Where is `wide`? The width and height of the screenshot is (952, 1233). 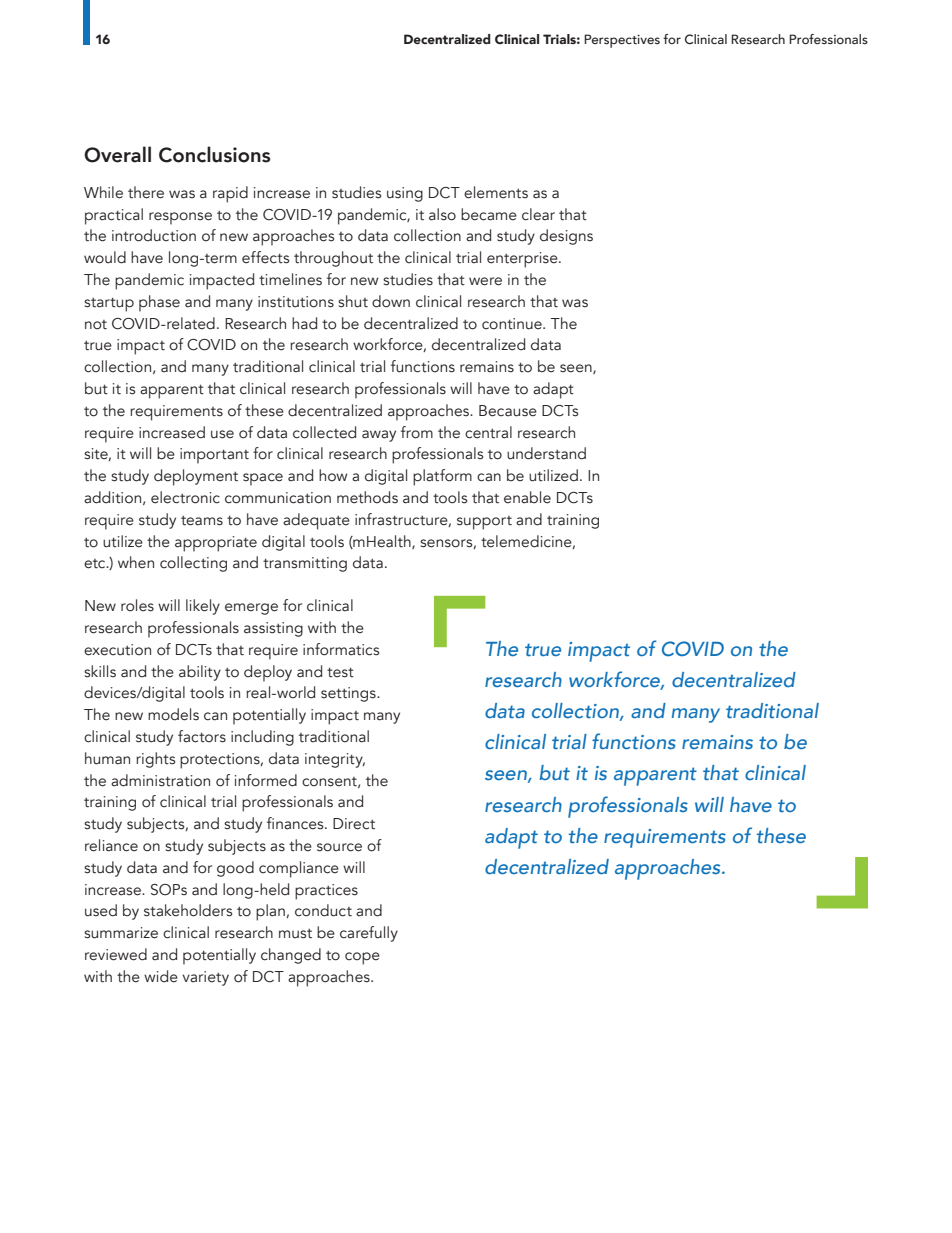 wide is located at coordinates (161, 976).
